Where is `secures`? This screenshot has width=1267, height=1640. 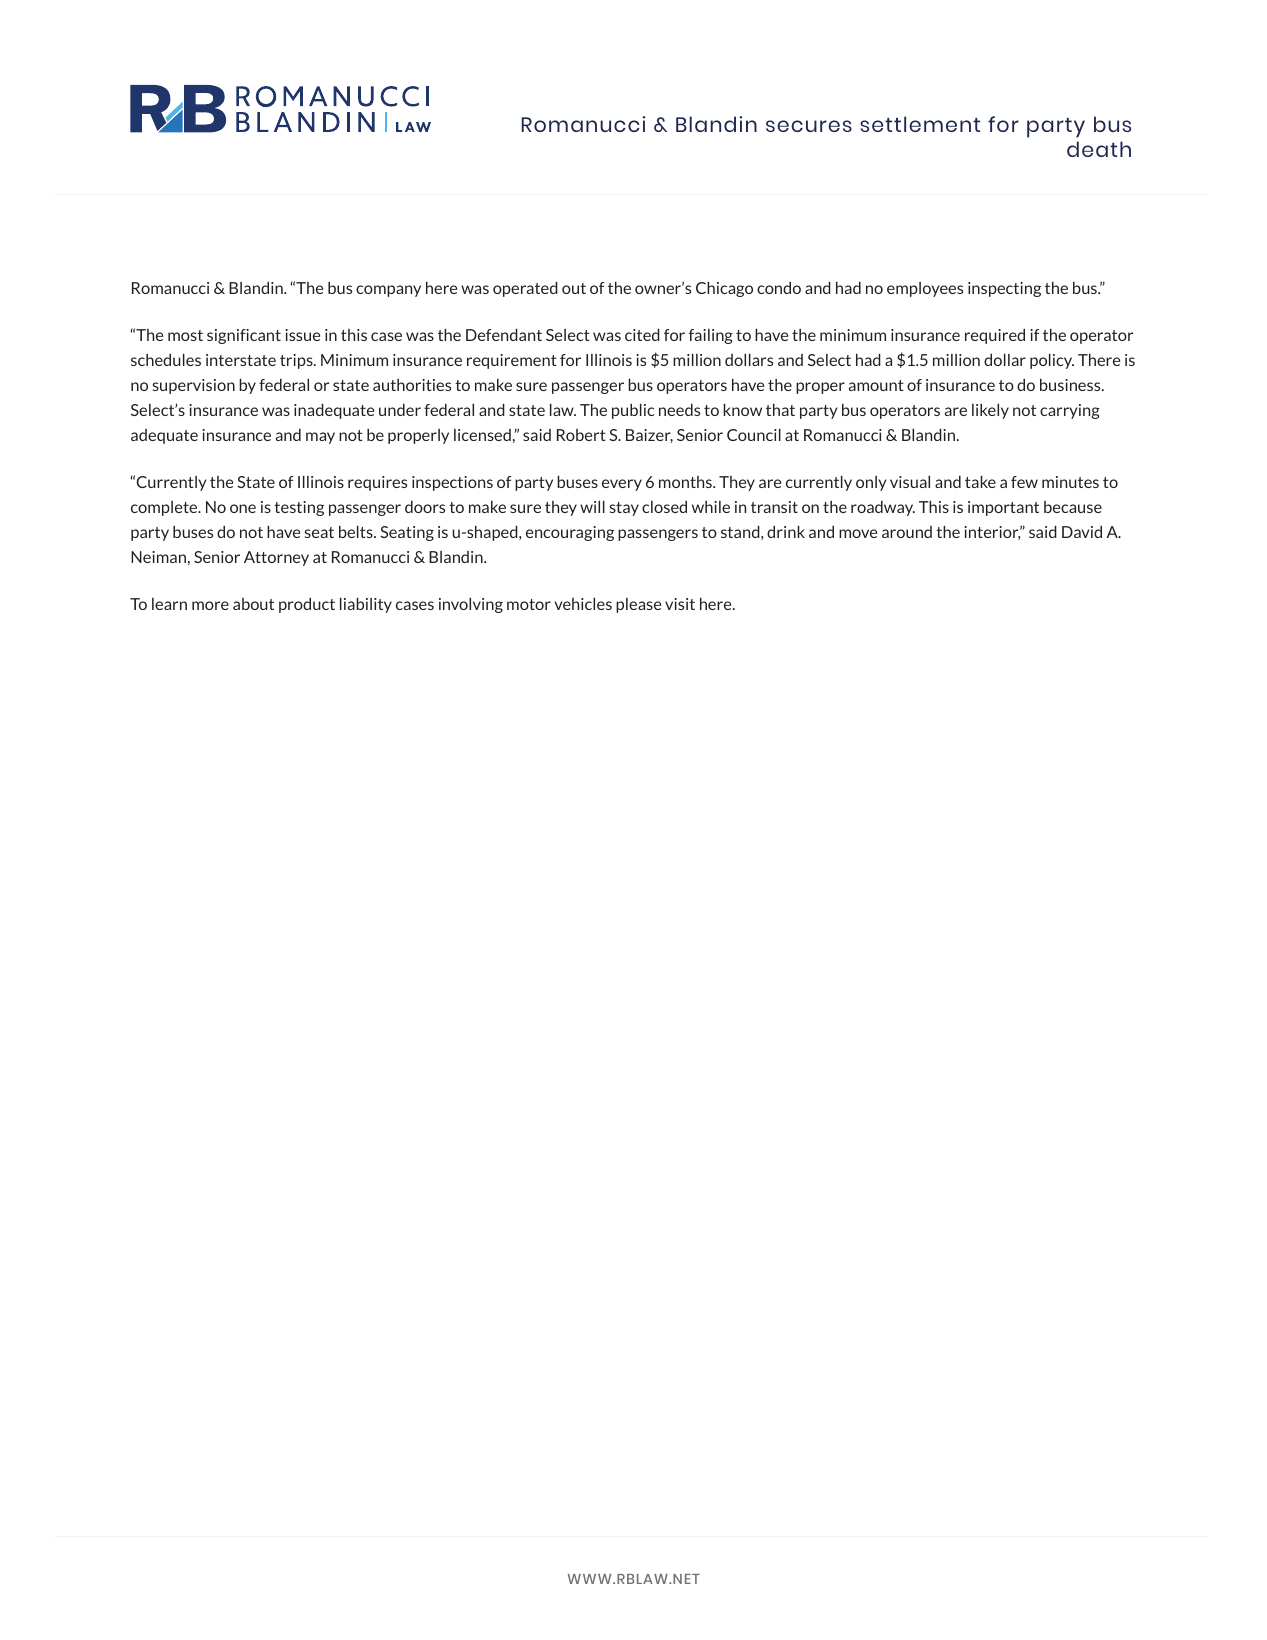 secures is located at coordinates (809, 126).
